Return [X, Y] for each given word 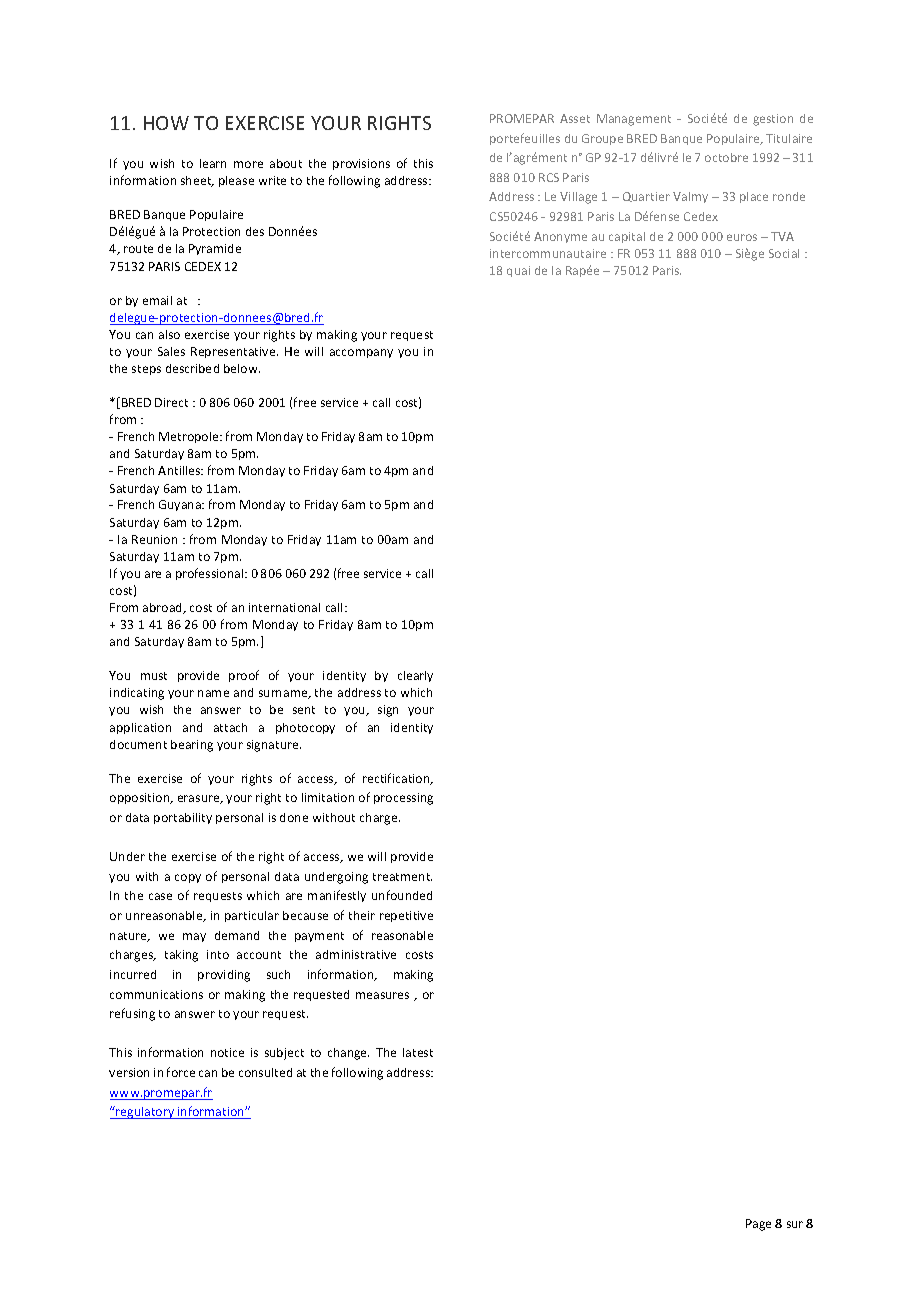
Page [758, 1225]
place [754, 197]
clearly [415, 676]
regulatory [145, 1112]
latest [418, 1052]
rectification [397, 779]
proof [244, 676]
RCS [549, 177]
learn [213, 163]
